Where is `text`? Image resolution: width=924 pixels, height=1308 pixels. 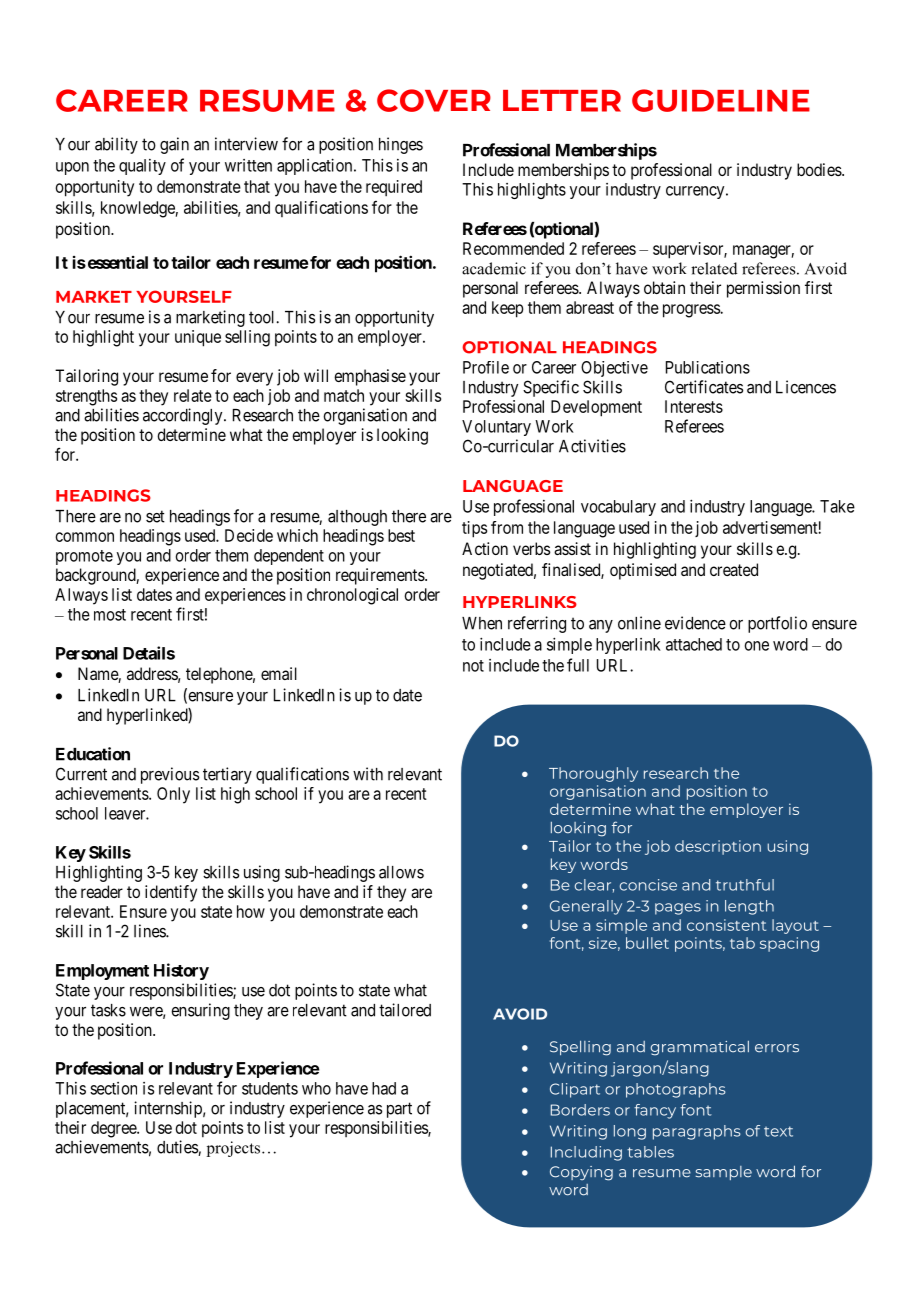 text is located at coordinates (778, 1131).
